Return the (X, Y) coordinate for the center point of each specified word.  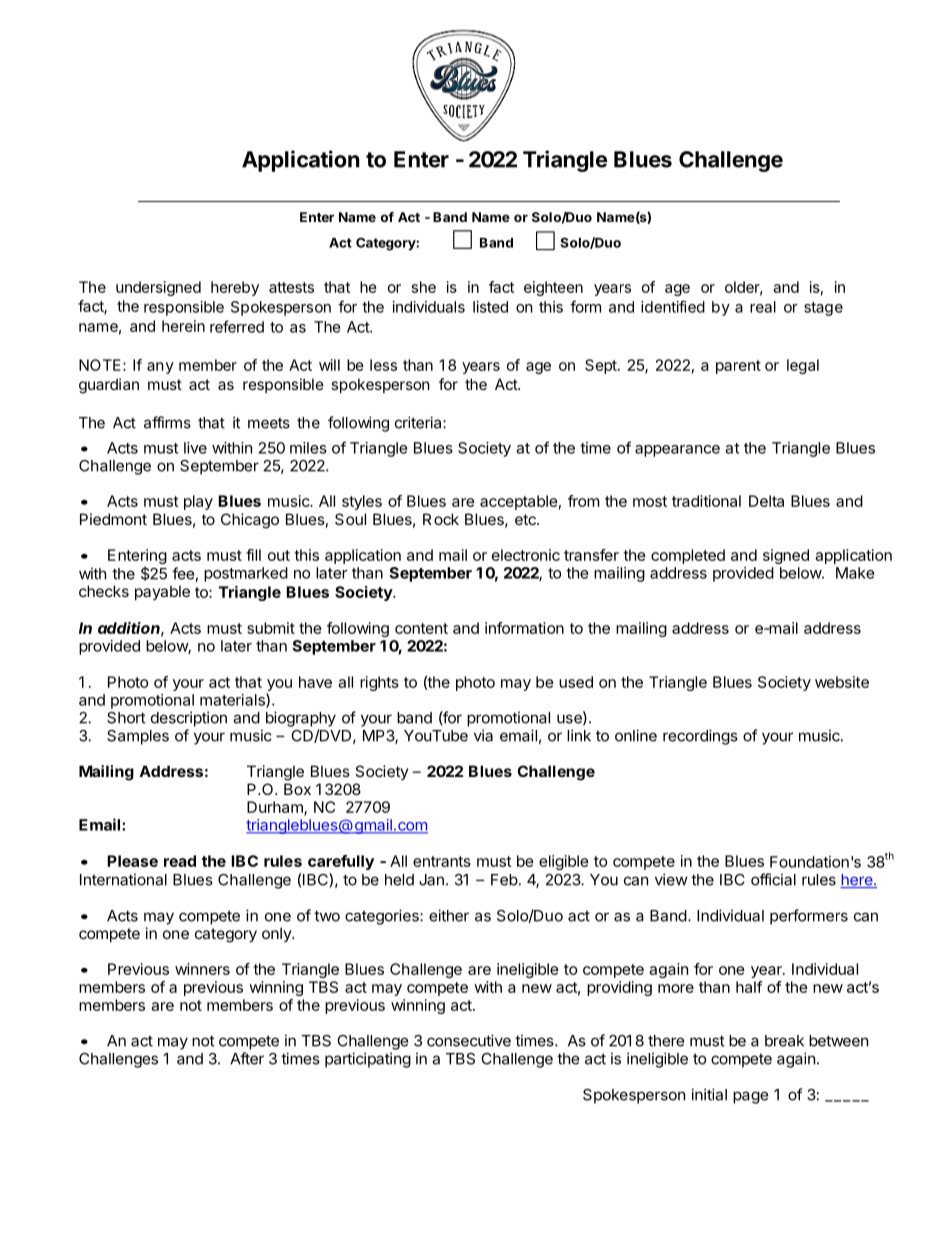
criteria (419, 422)
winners (202, 969)
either (449, 915)
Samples (138, 737)
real (763, 307)
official (773, 879)
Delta (766, 501)
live (195, 448)
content (421, 628)
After (247, 1058)
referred (237, 326)
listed (490, 307)
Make (855, 573)
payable (162, 592)
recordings (700, 737)
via (483, 735)
